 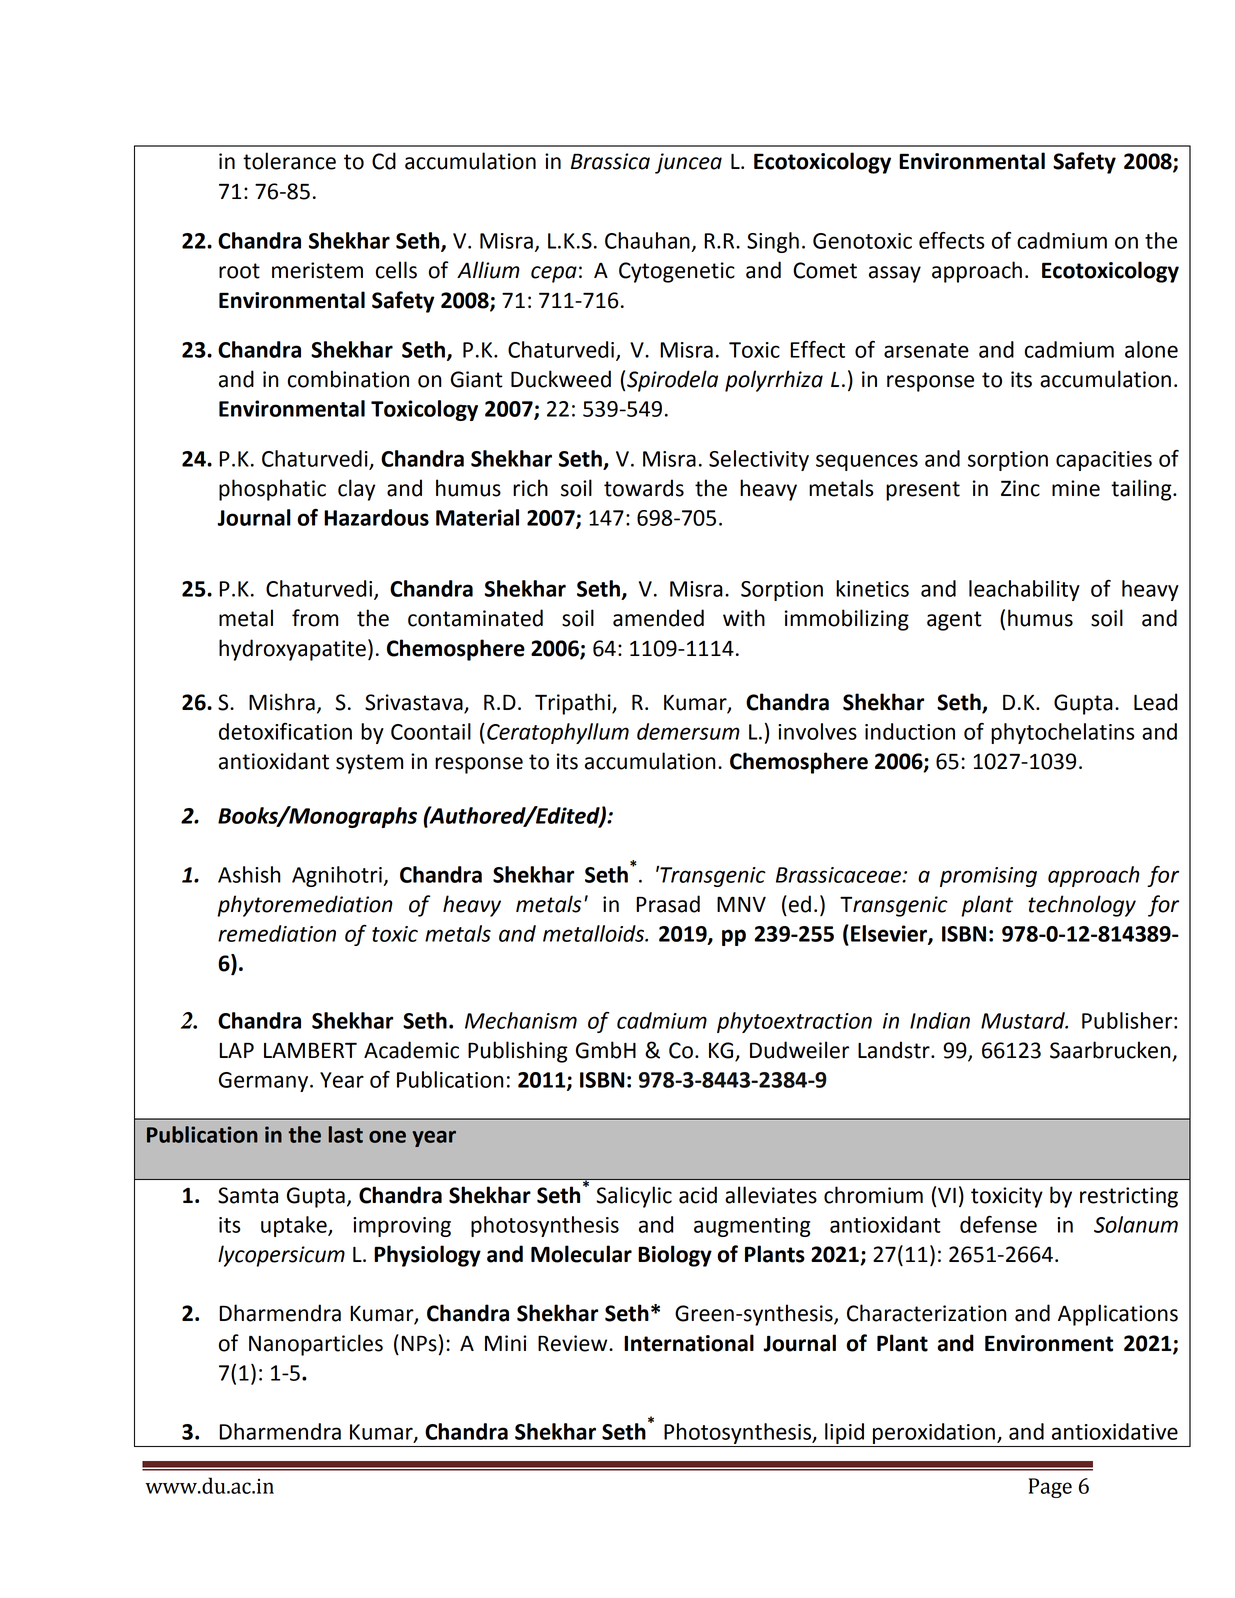 I want to click on assay, so click(x=895, y=274).
